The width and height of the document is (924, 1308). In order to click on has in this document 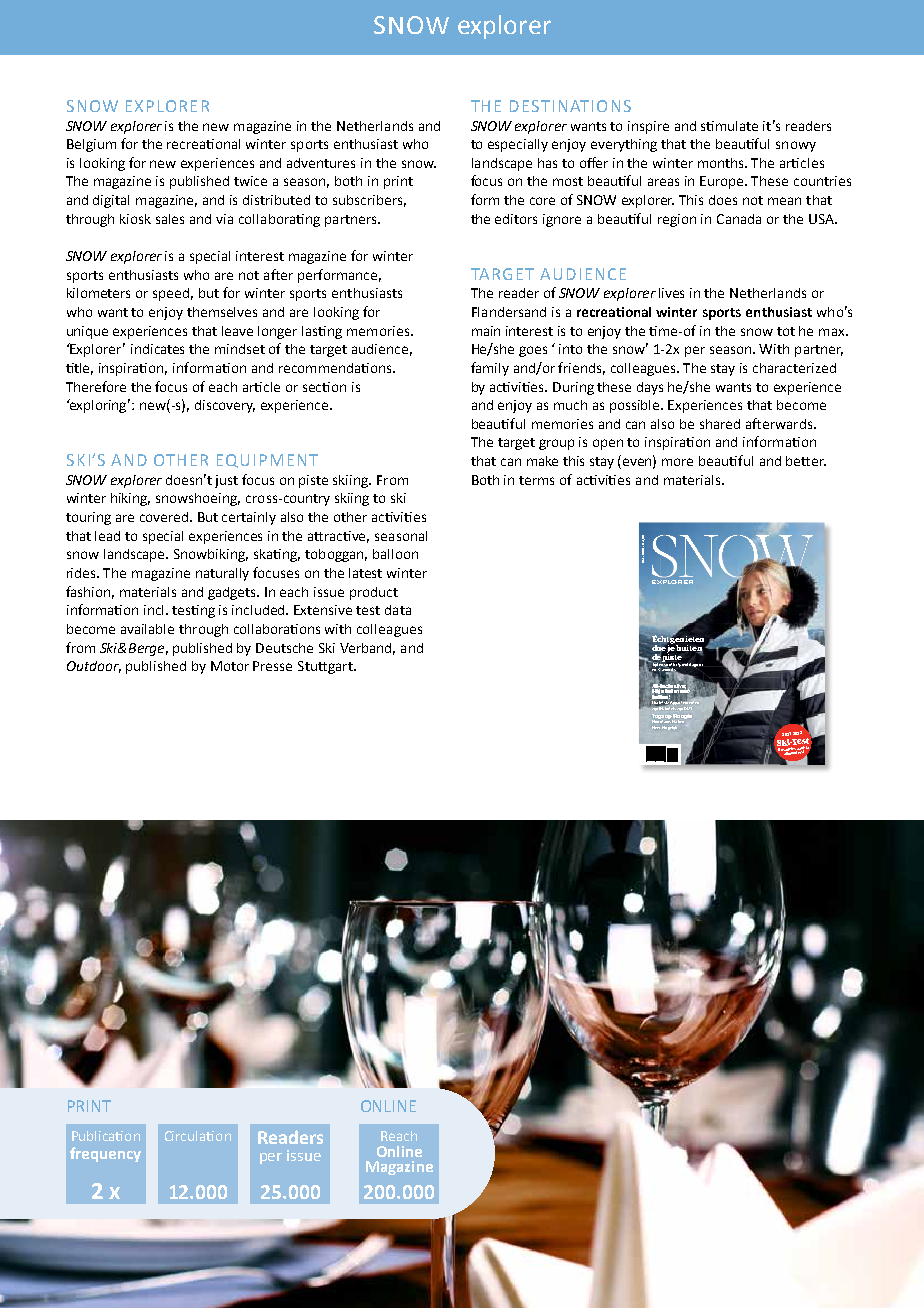, I will do `click(547, 163)`.
